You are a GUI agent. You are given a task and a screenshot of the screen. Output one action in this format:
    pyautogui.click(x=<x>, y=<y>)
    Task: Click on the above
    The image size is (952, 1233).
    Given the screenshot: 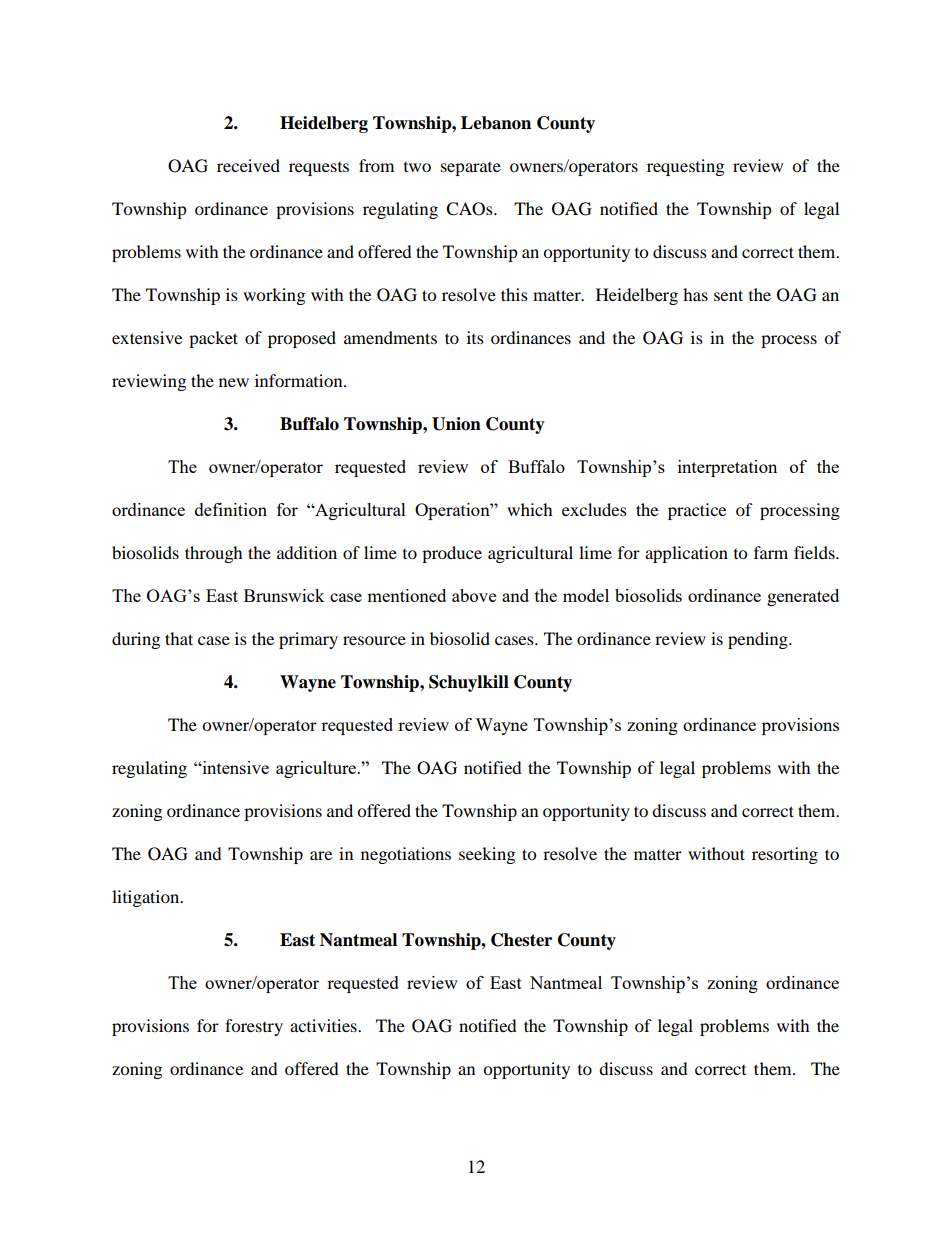 What is the action you would take?
    pyautogui.click(x=474, y=595)
